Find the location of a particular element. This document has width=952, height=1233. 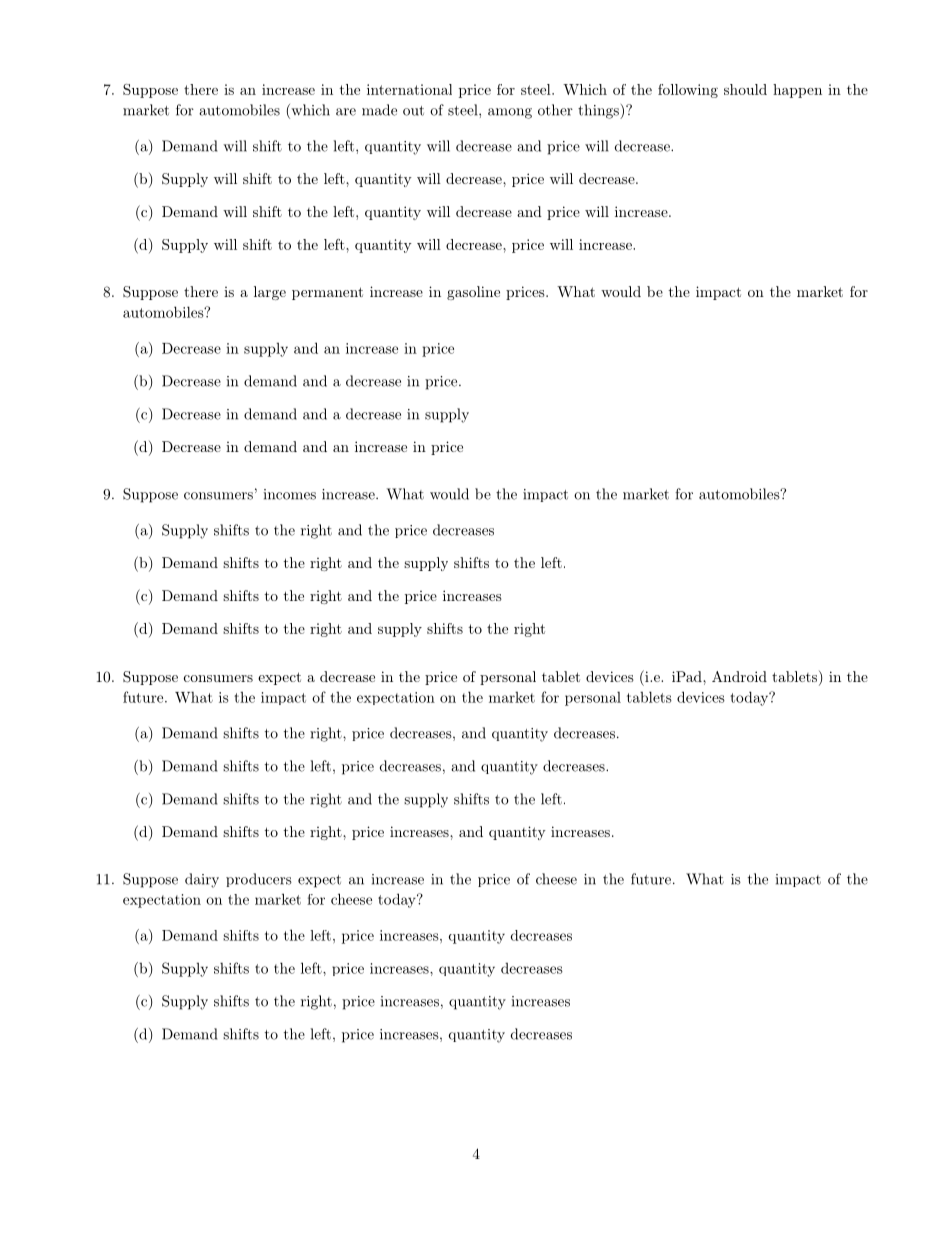

gasoline is located at coordinates (473, 293).
